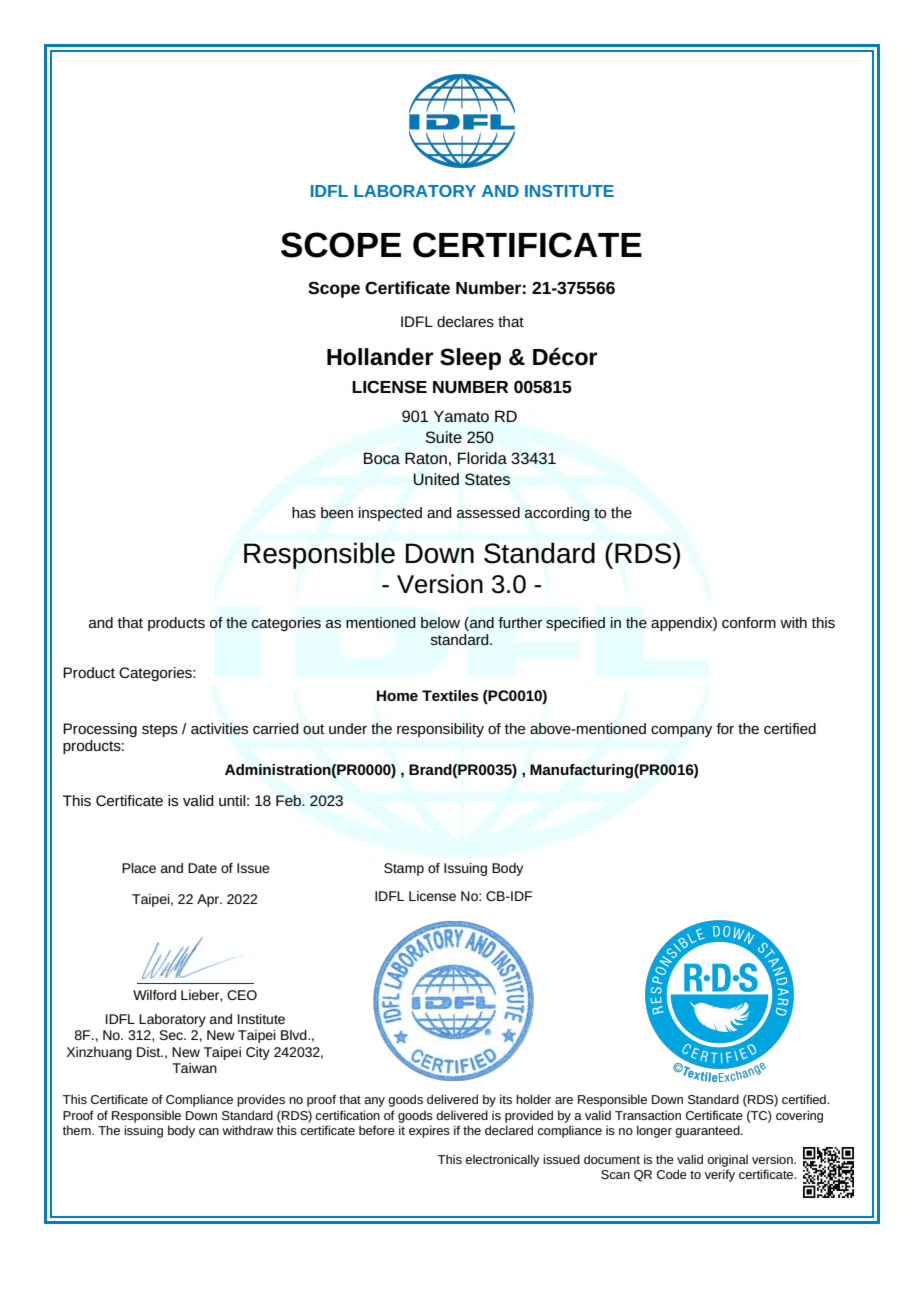  Describe the element at coordinates (139, 868) in the page. I see `Place` at that location.
